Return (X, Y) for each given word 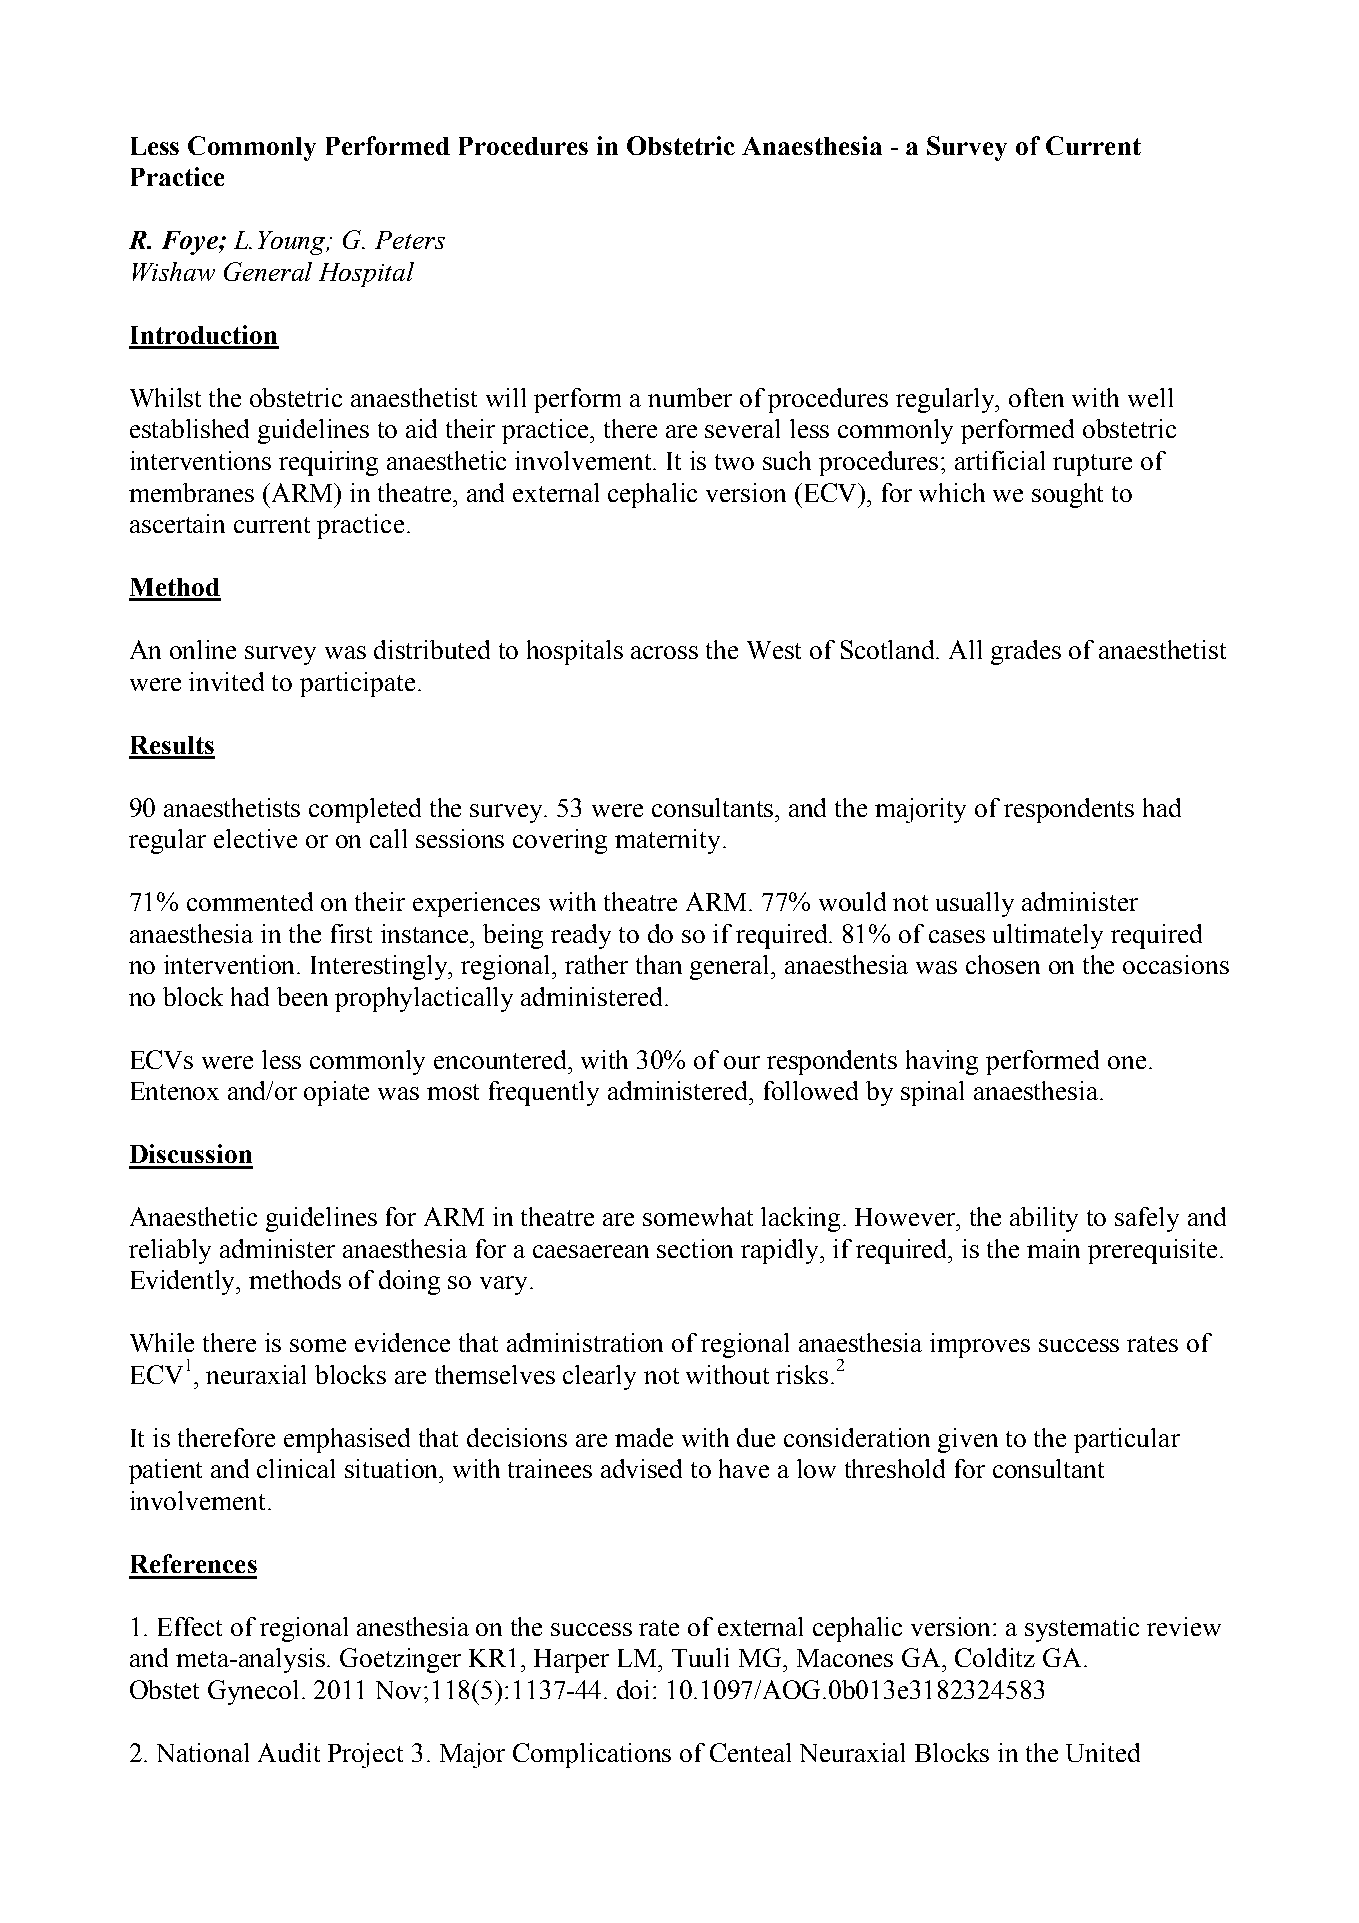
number (690, 397)
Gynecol (255, 1692)
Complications (592, 1755)
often (1036, 397)
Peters (410, 240)
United (1103, 1752)
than (659, 964)
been (302, 996)
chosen (1003, 964)
